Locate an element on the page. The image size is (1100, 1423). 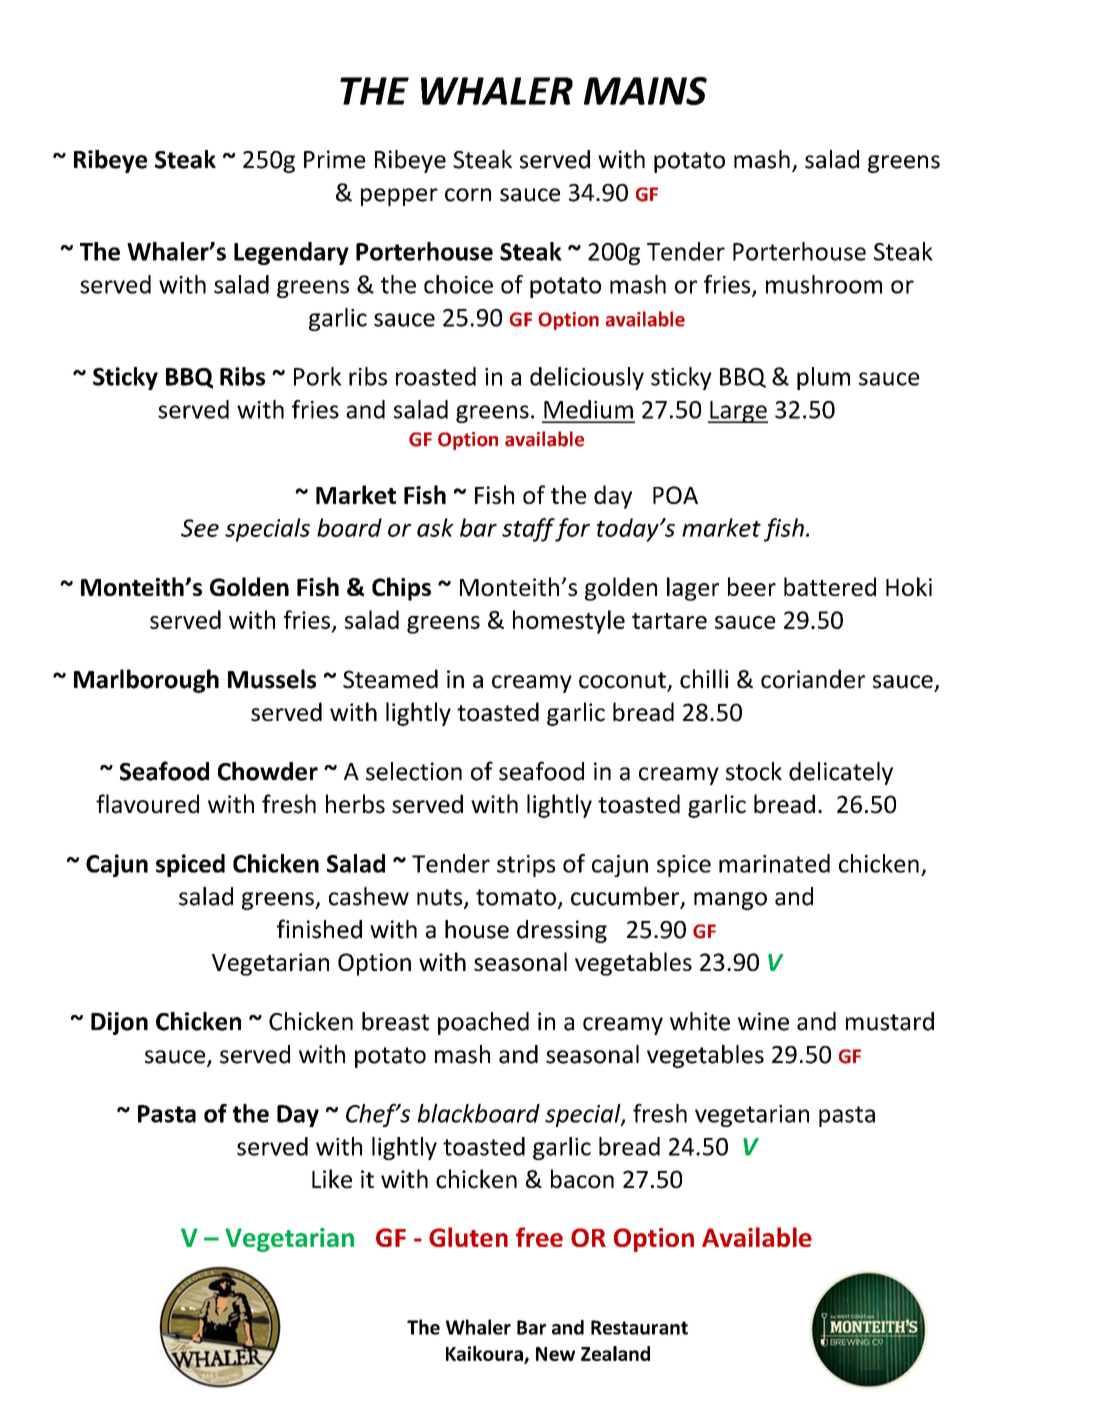
Kaikoura is located at coordinates (485, 1354).
